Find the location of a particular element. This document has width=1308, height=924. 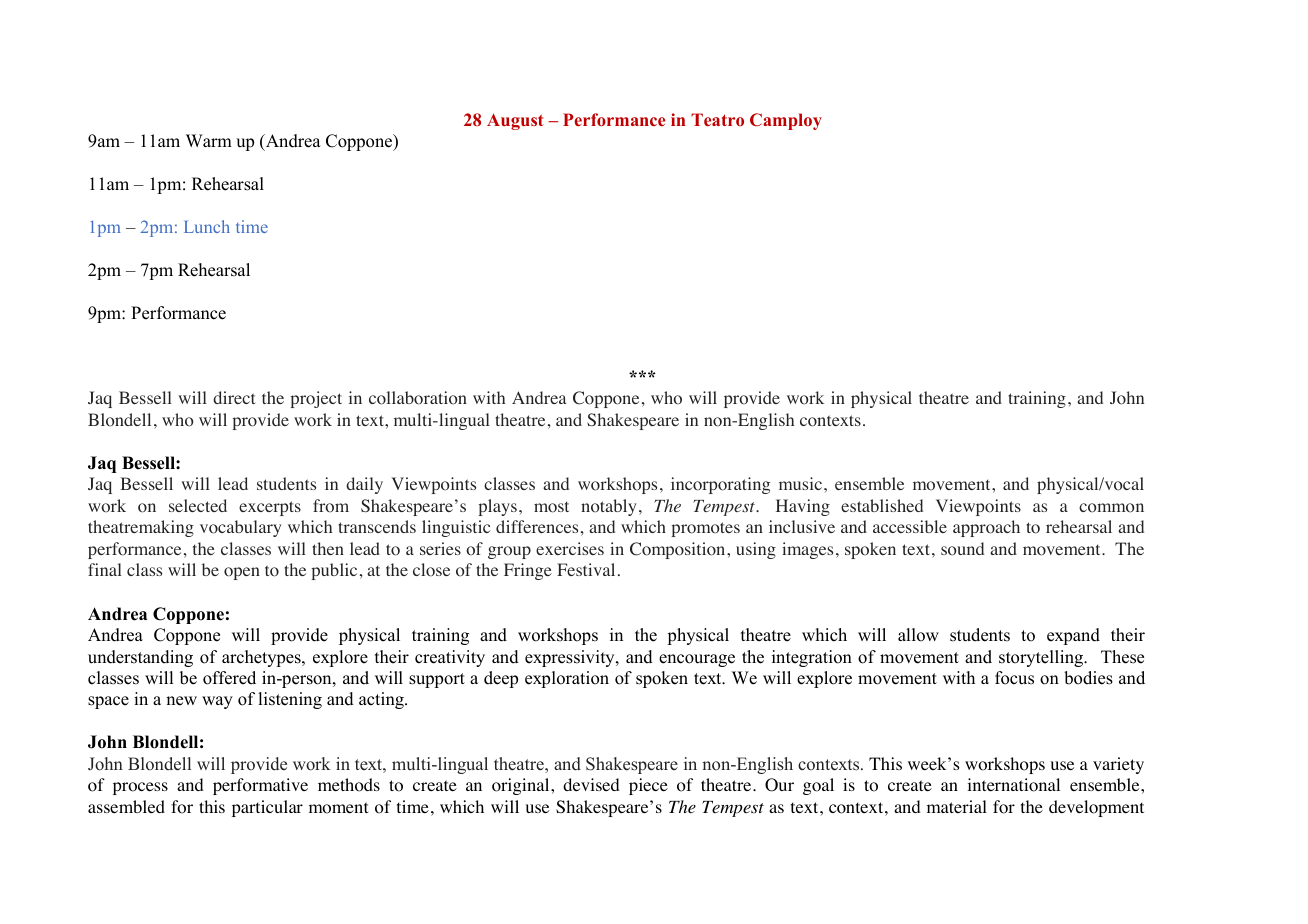

international is located at coordinates (1013, 785).
